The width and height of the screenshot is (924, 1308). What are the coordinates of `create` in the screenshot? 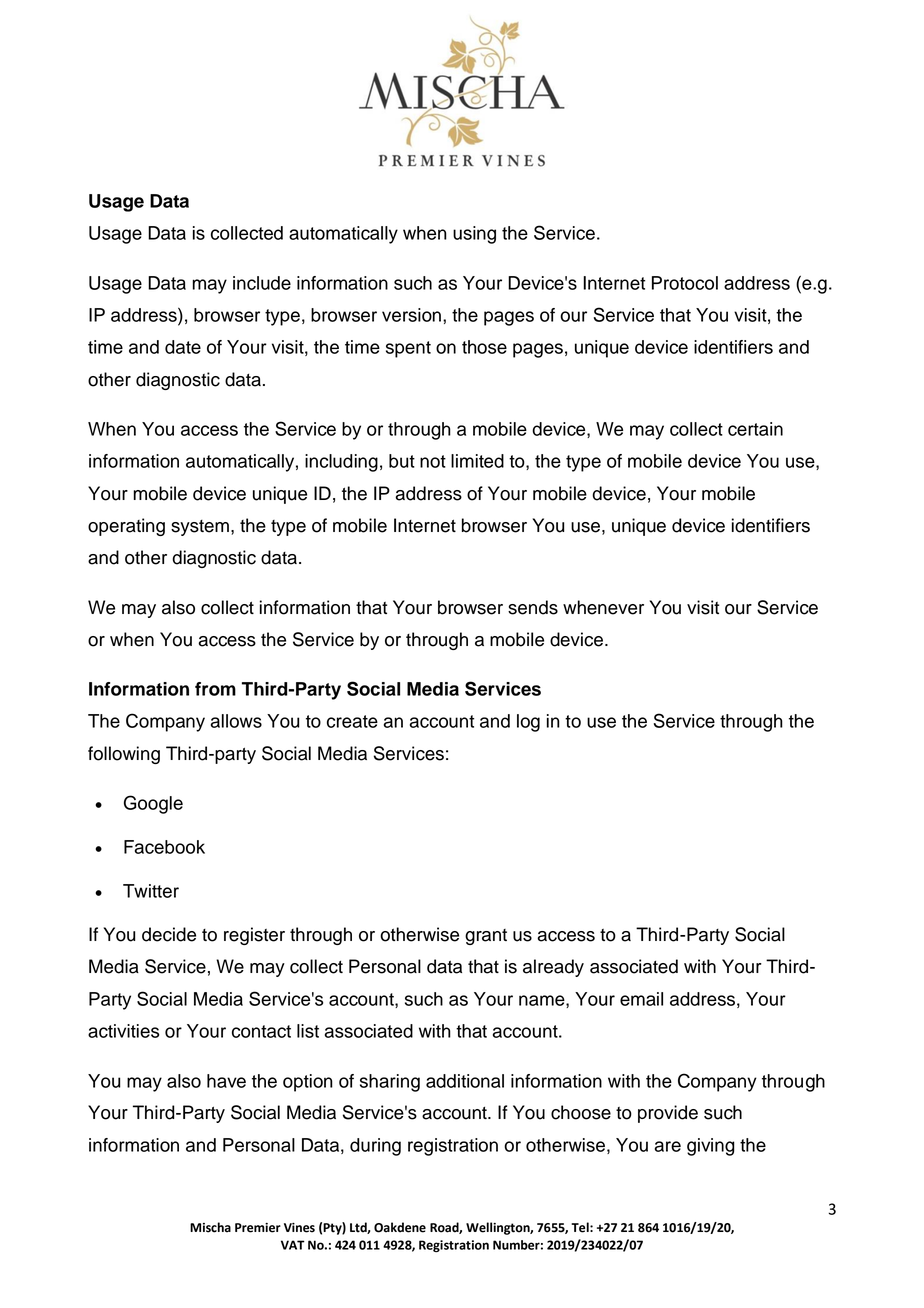 It's located at (352, 721).
